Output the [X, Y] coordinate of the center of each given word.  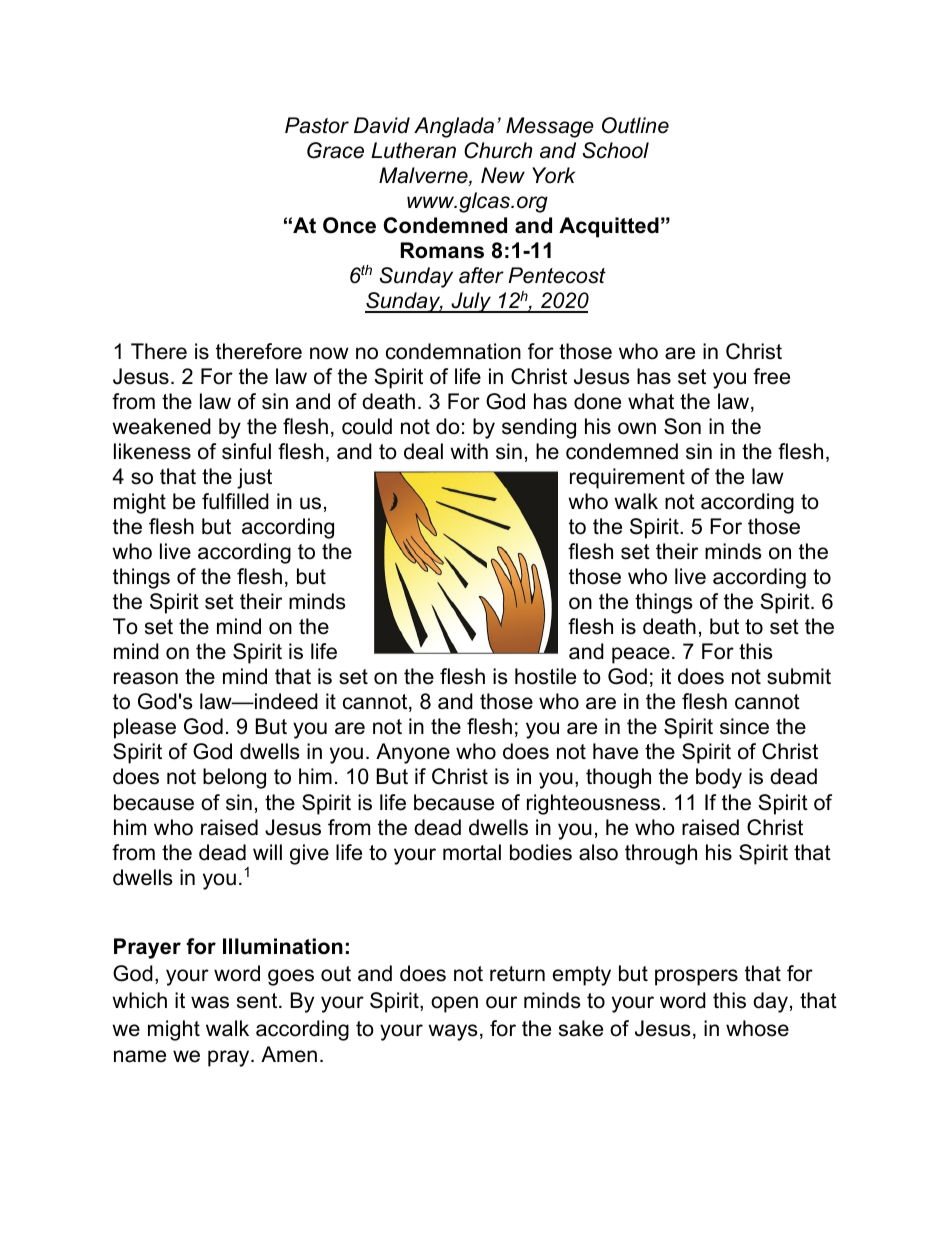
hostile [545, 676]
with [469, 451]
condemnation [453, 351]
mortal [472, 852]
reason [146, 678]
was [210, 1002]
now [329, 353]
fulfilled [235, 501]
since [744, 726]
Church [498, 150]
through [661, 854]
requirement [627, 478]
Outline [635, 125]
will [267, 852]
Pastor [317, 125]
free [771, 376]
